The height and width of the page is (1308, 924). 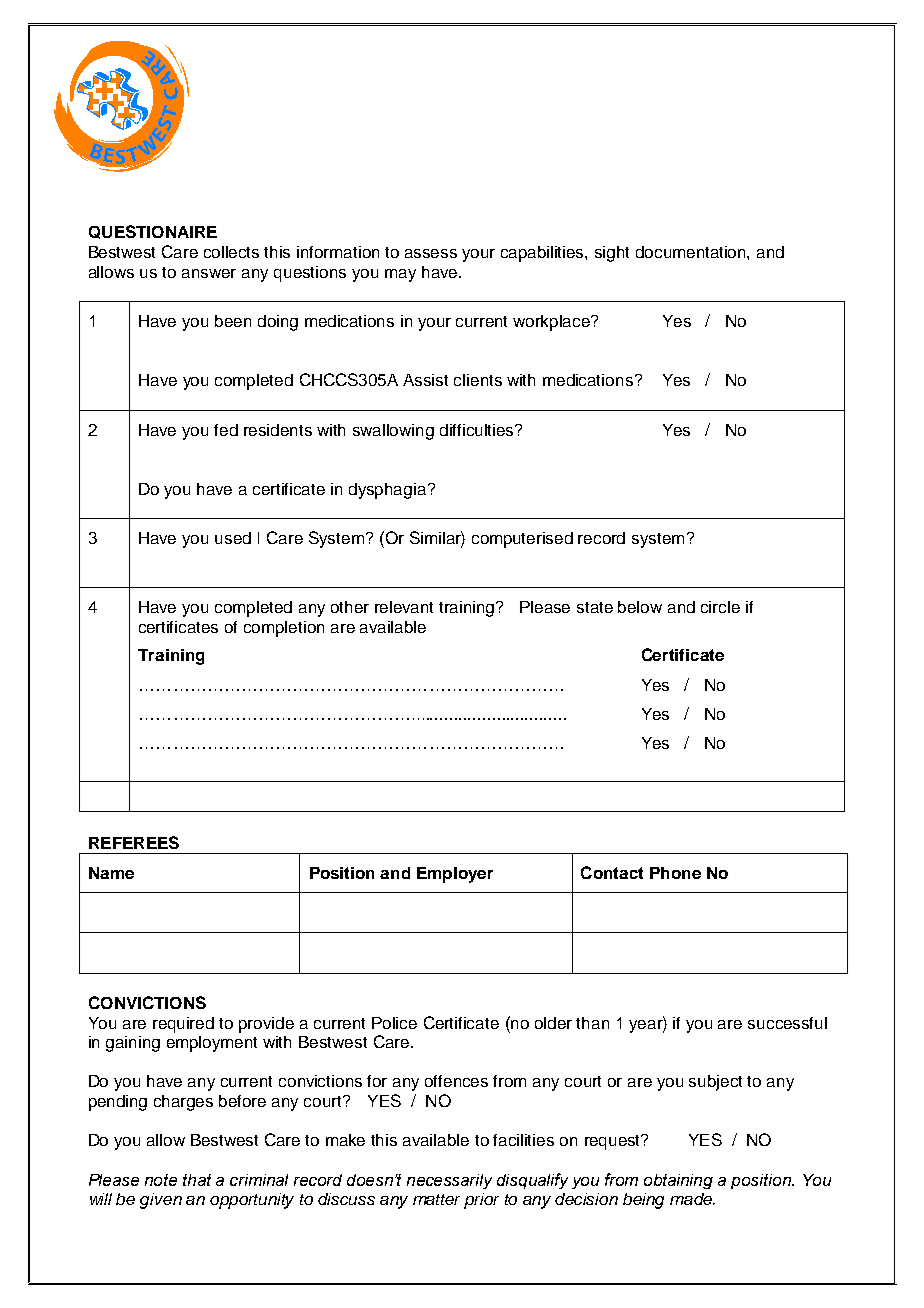 What do you see at coordinates (455, 875) in the page?
I see `Employer` at bounding box center [455, 875].
